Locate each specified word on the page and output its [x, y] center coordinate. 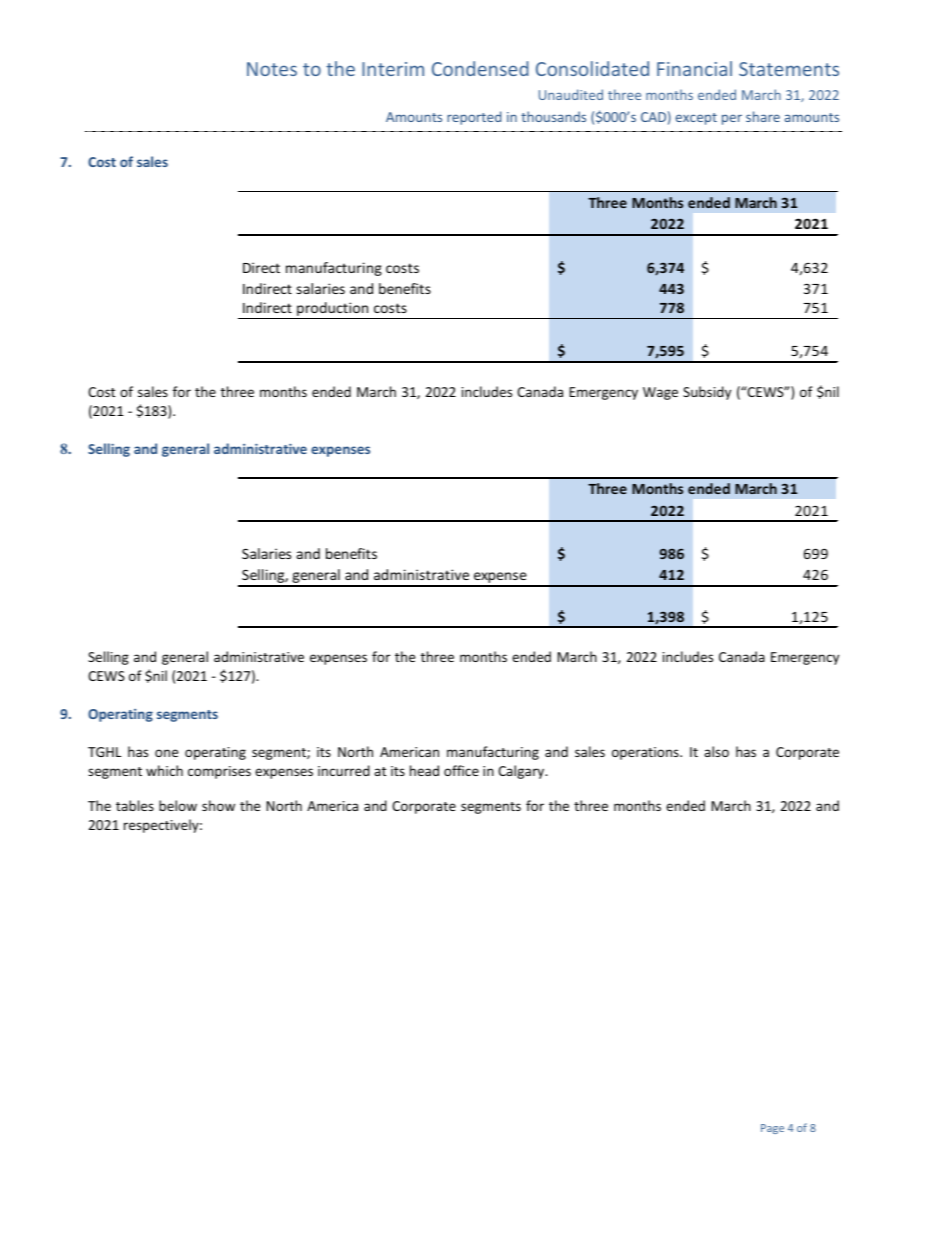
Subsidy [707, 393]
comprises [219, 772]
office [461, 770]
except [696, 119]
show [218, 805]
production [333, 310]
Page [772, 1129]
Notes [272, 69]
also [716, 751]
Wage [660, 393]
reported [474, 118]
